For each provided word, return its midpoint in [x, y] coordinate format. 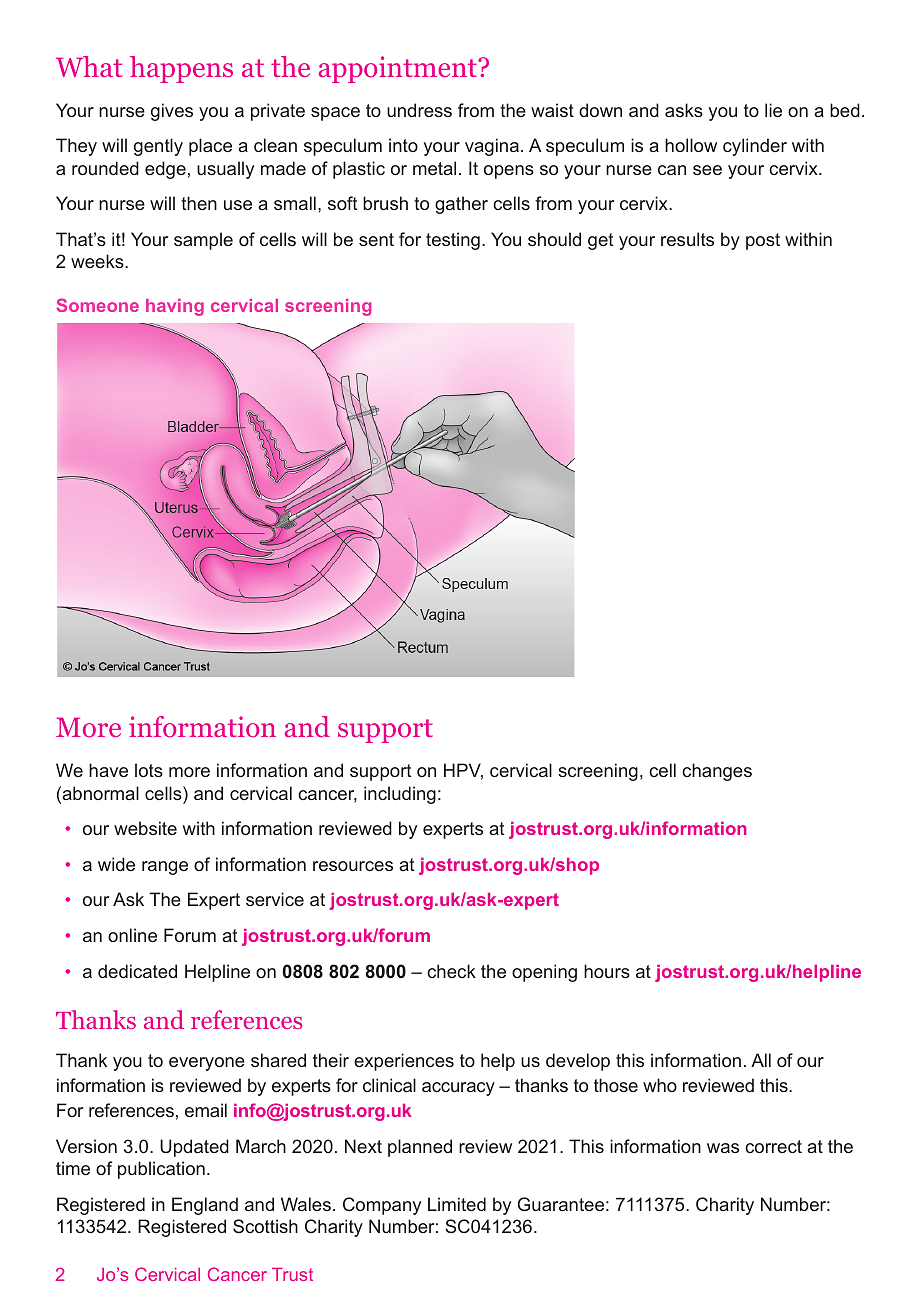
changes [717, 772]
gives [172, 112]
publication [161, 1170]
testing [453, 241]
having [175, 307]
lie [773, 110]
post [763, 241]
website [145, 828]
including [400, 795]
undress [419, 110]
